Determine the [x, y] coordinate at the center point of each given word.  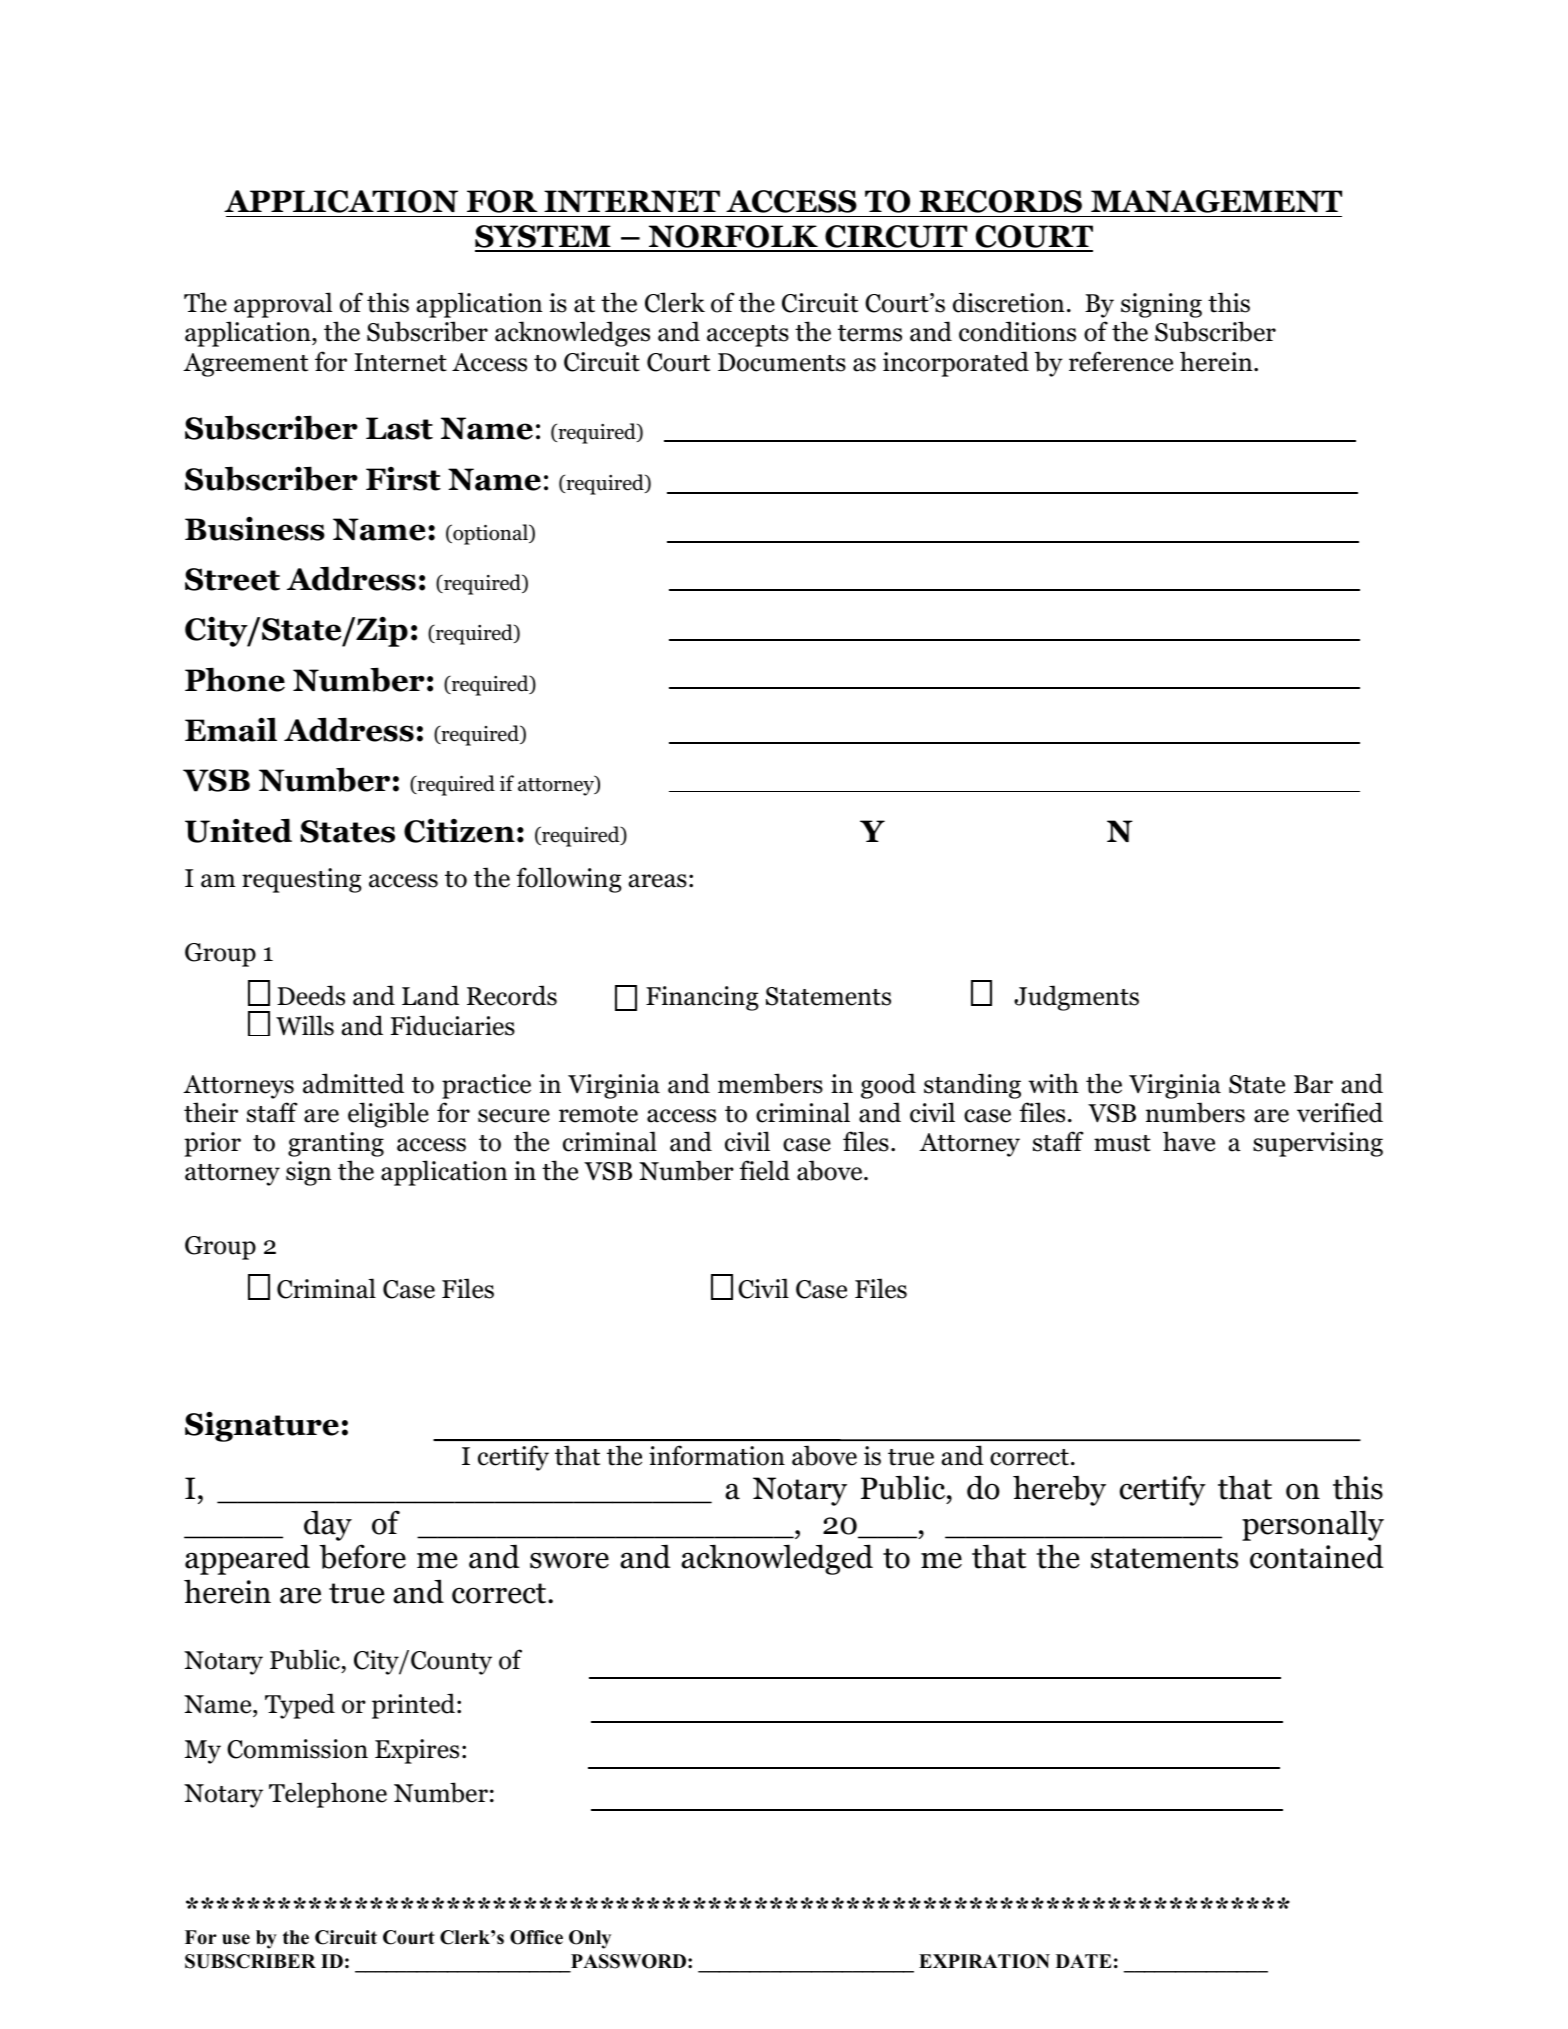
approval [283, 305]
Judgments [1076, 998]
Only [590, 1939]
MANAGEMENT [1216, 201]
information [717, 1455]
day [328, 1525]
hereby [1059, 1490]
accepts [748, 336]
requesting [302, 880]
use [236, 1939]
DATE [1084, 1961]
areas [657, 881]
